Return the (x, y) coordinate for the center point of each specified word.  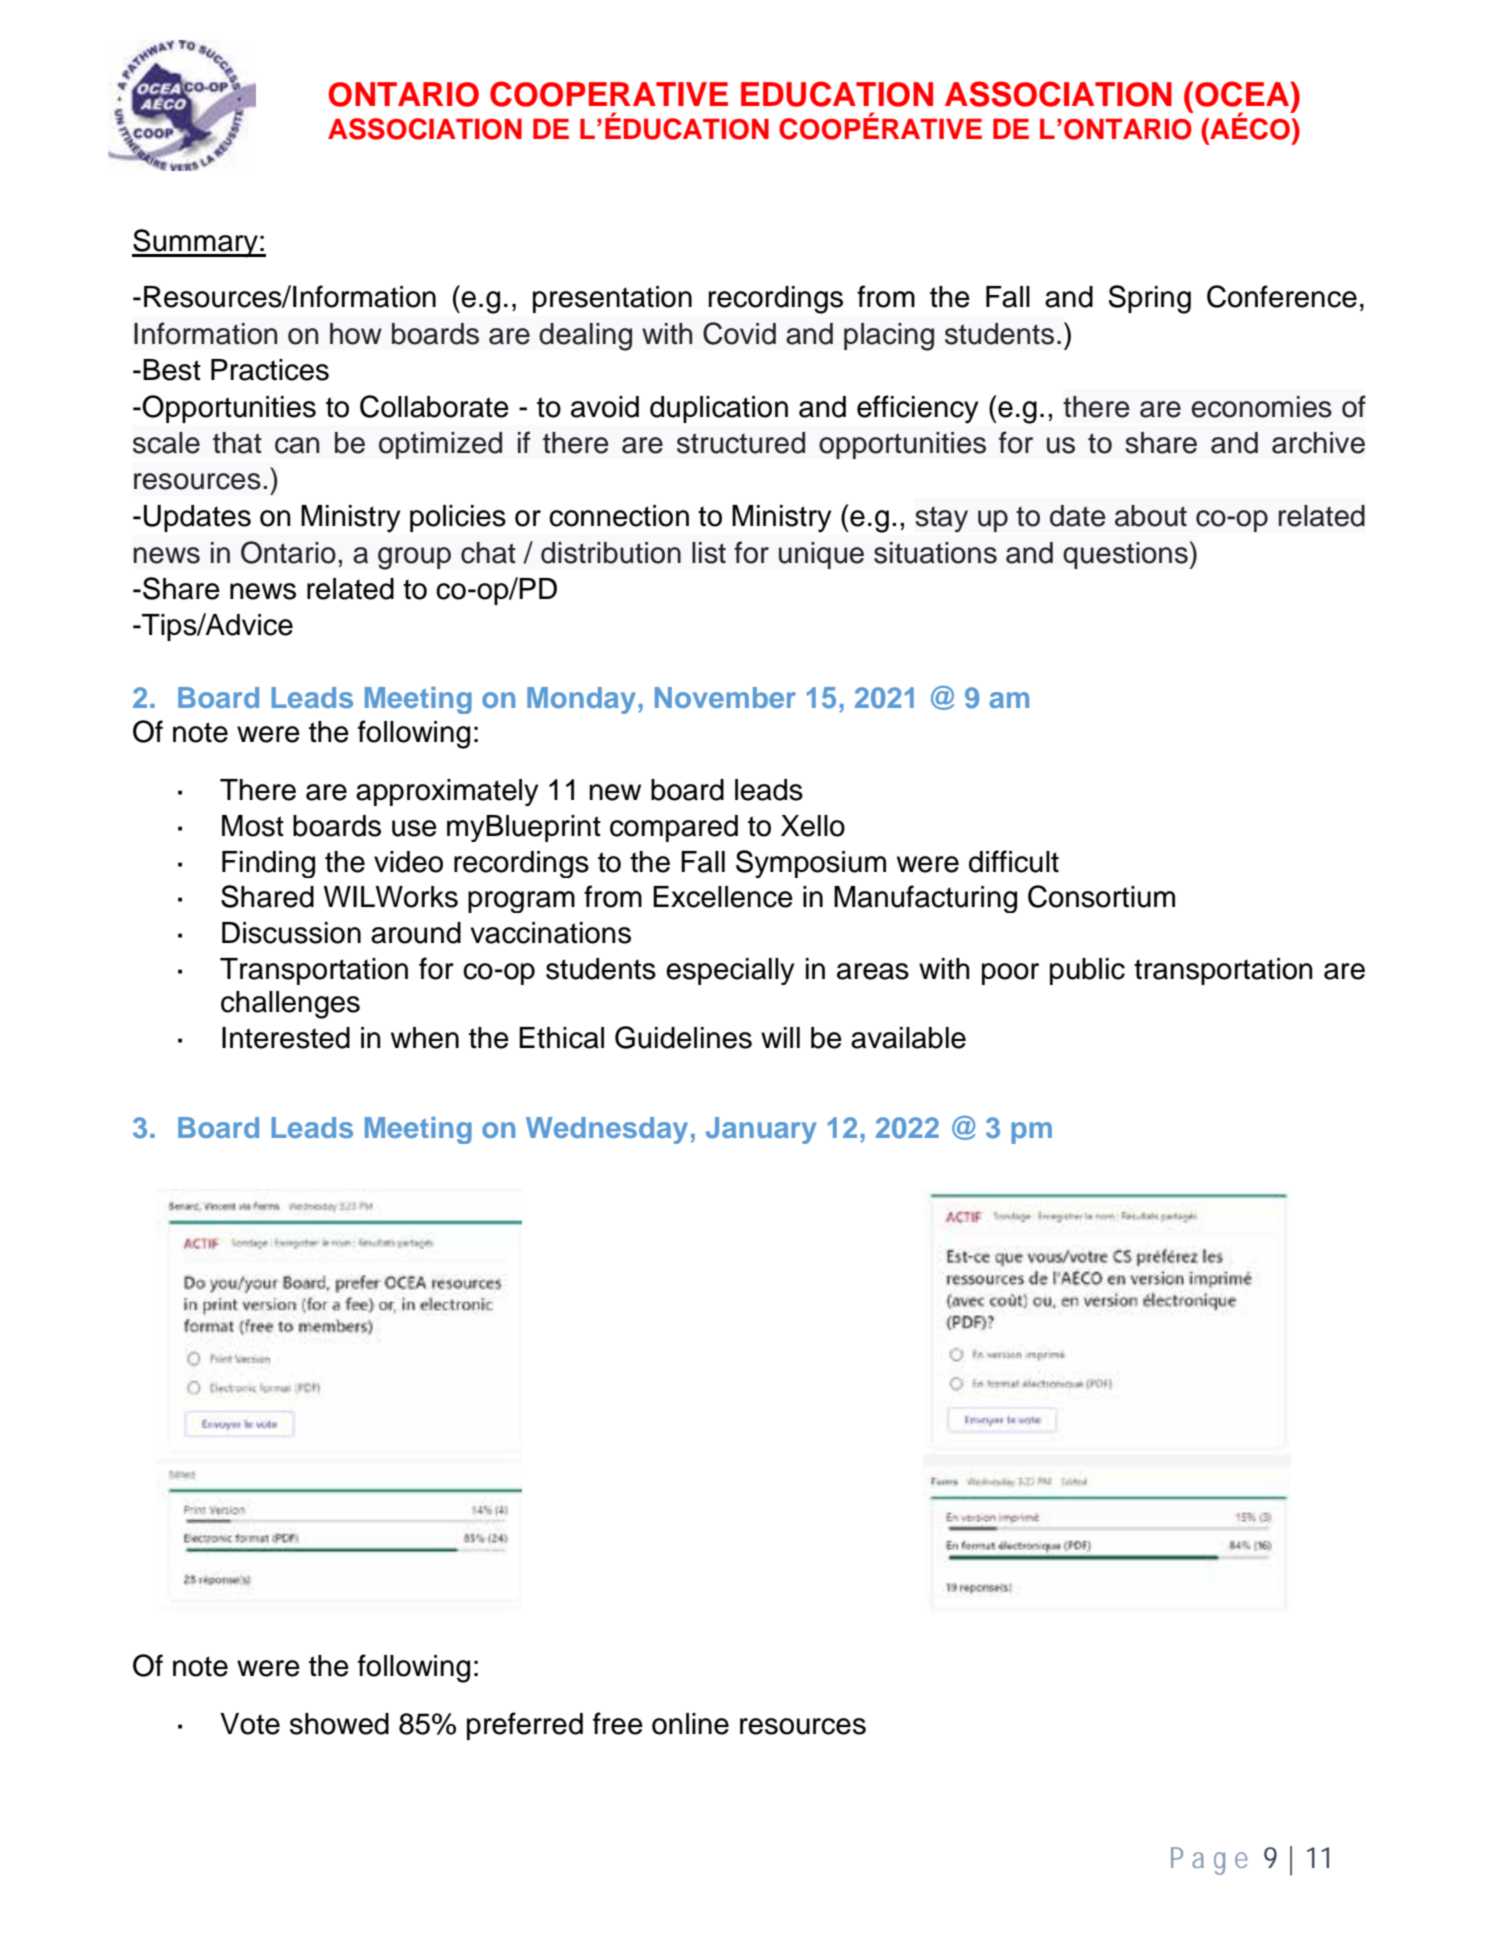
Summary (196, 243)
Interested (286, 1038)
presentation (612, 299)
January (761, 1130)
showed (339, 1724)
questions (1125, 555)
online (690, 1724)
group (414, 558)
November (725, 697)
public (1087, 971)
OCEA (1243, 94)
